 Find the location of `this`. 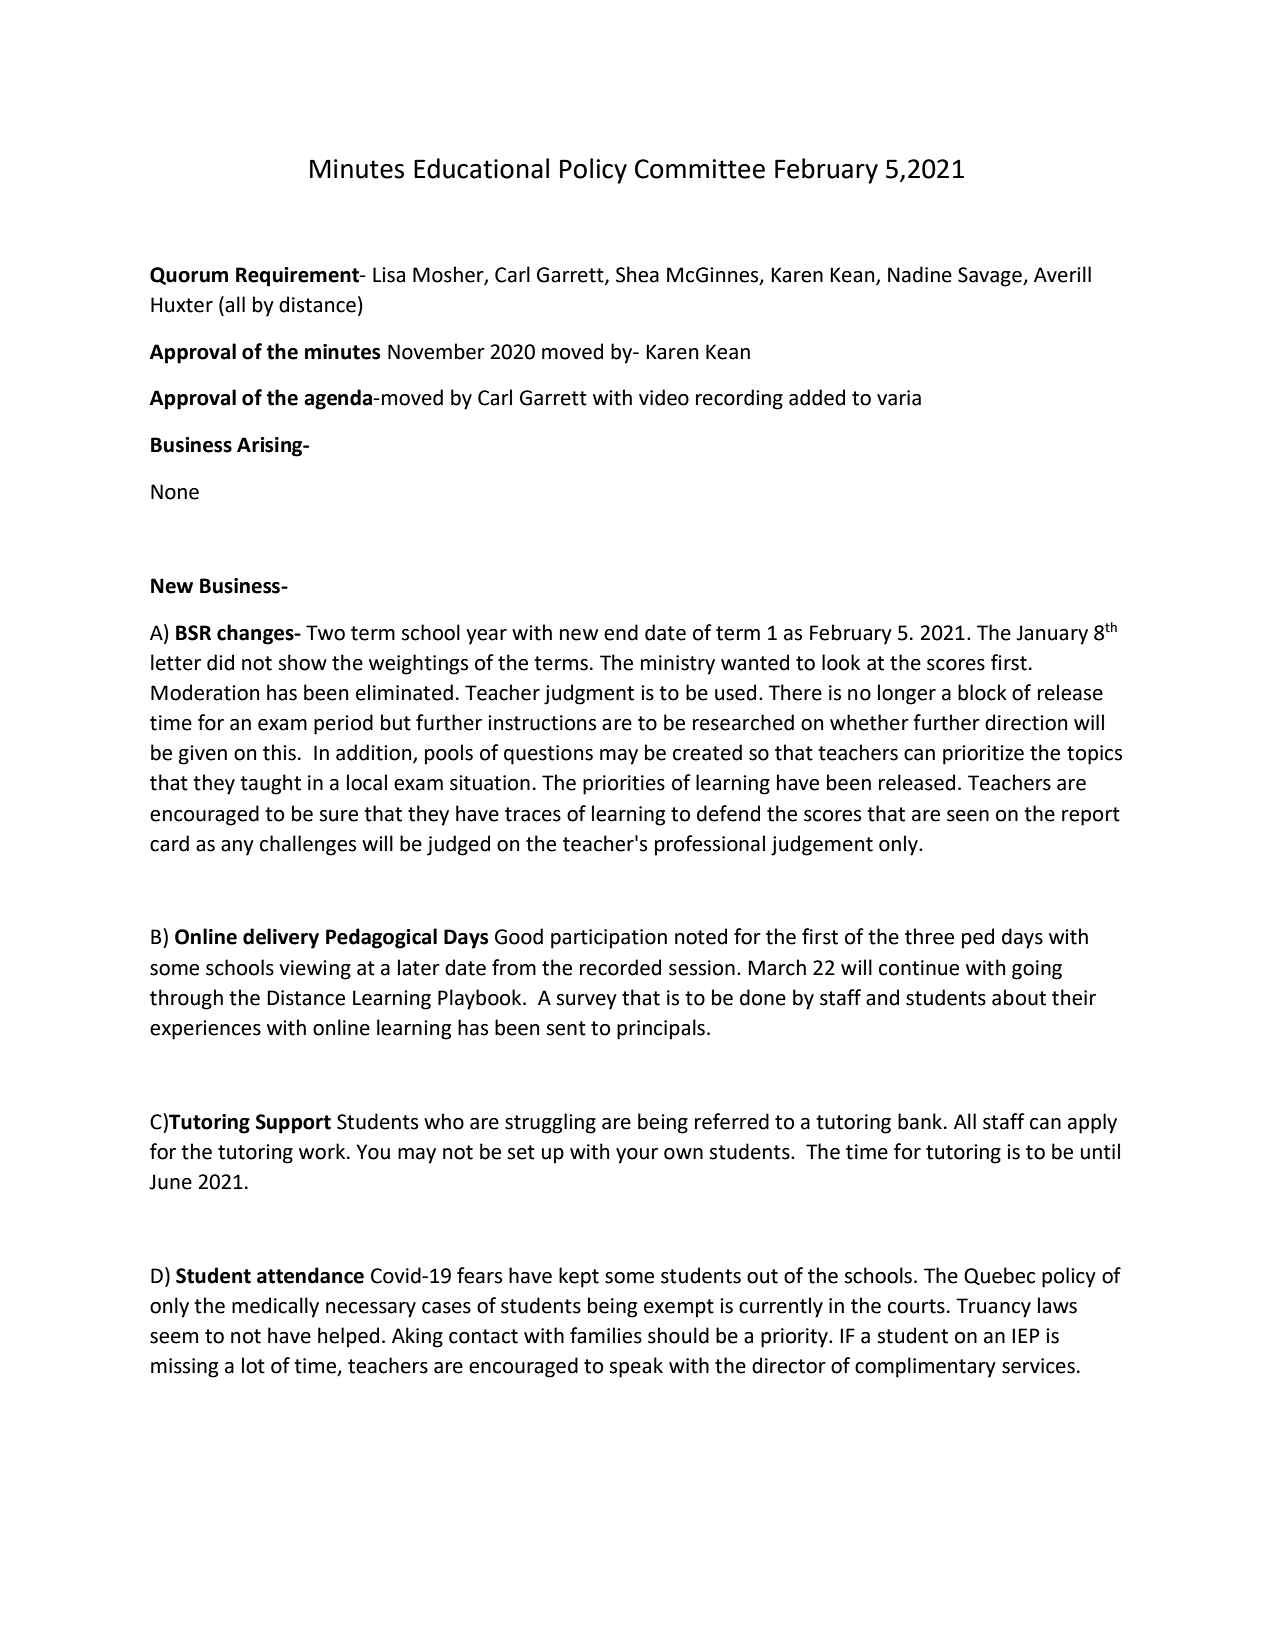

this is located at coordinates (279, 752).
